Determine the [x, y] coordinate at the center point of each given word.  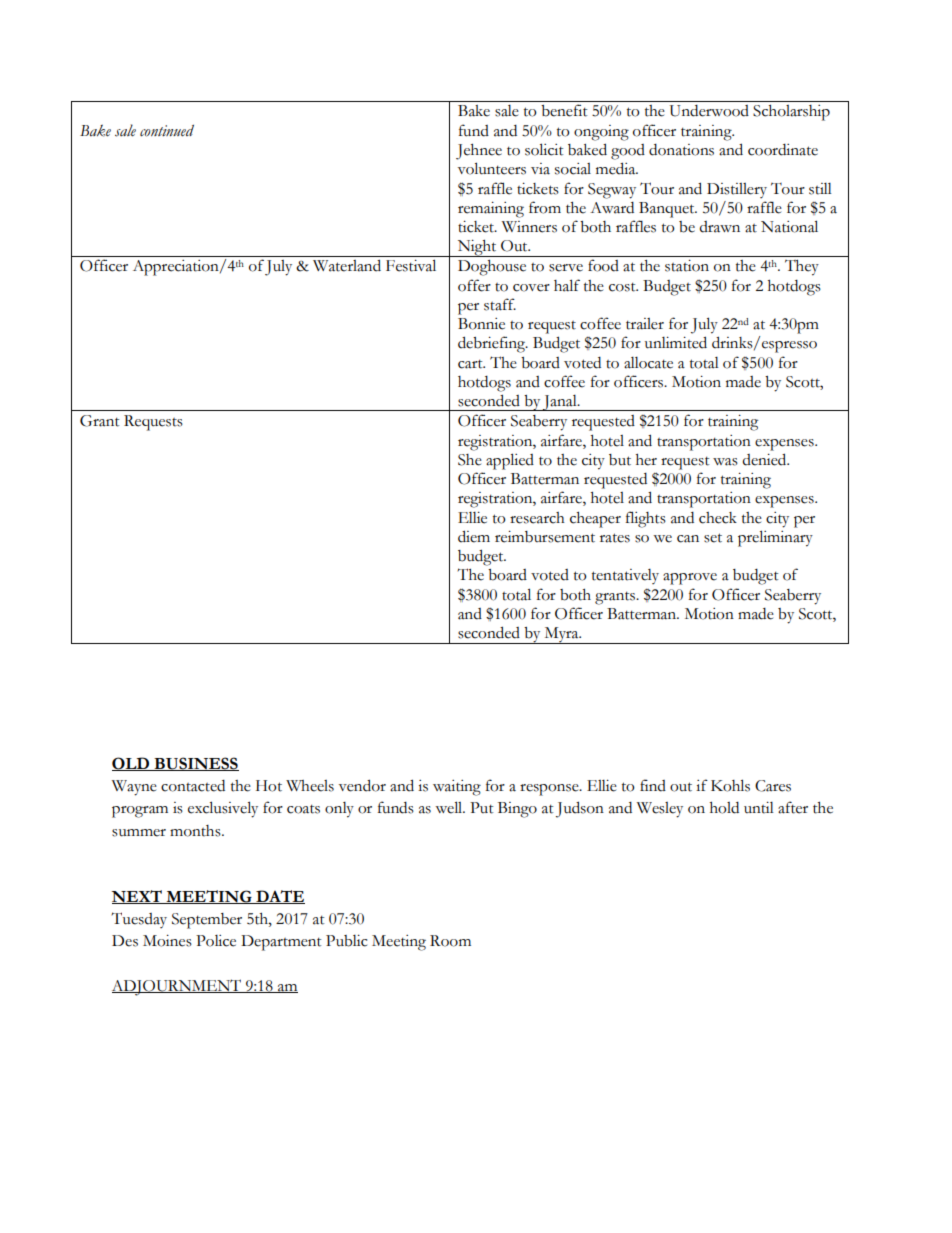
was [725, 462]
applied [510, 461]
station [687, 266]
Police [216, 941]
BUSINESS [195, 764]
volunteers [492, 168]
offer [474, 285]
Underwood [709, 111]
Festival [411, 265]
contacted [193, 786]
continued [167, 131]
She [470, 460]
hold [724, 808]
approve [690, 579]
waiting [457, 788]
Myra [561, 635]
